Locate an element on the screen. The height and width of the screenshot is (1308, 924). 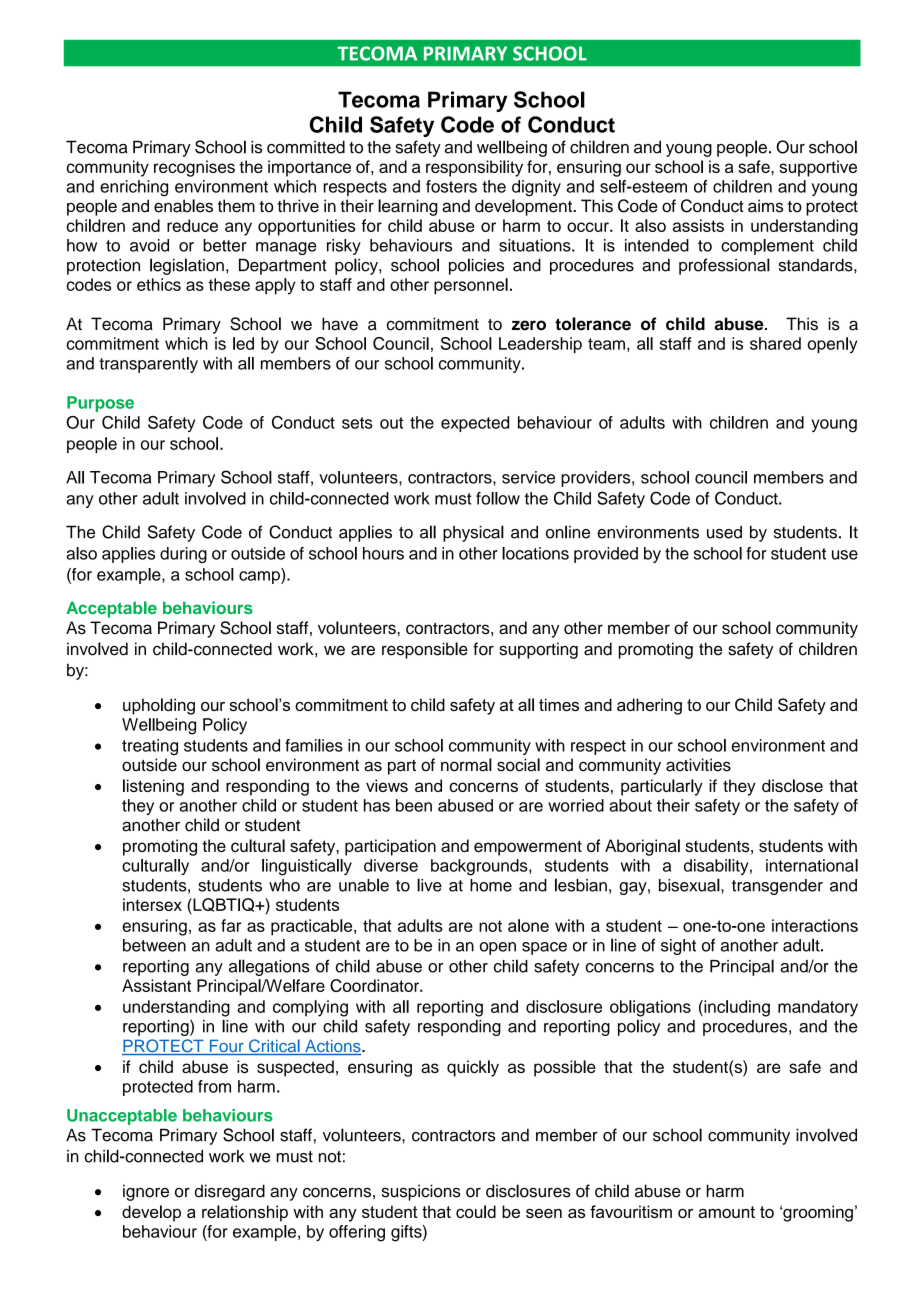
adhering is located at coordinates (649, 706).
